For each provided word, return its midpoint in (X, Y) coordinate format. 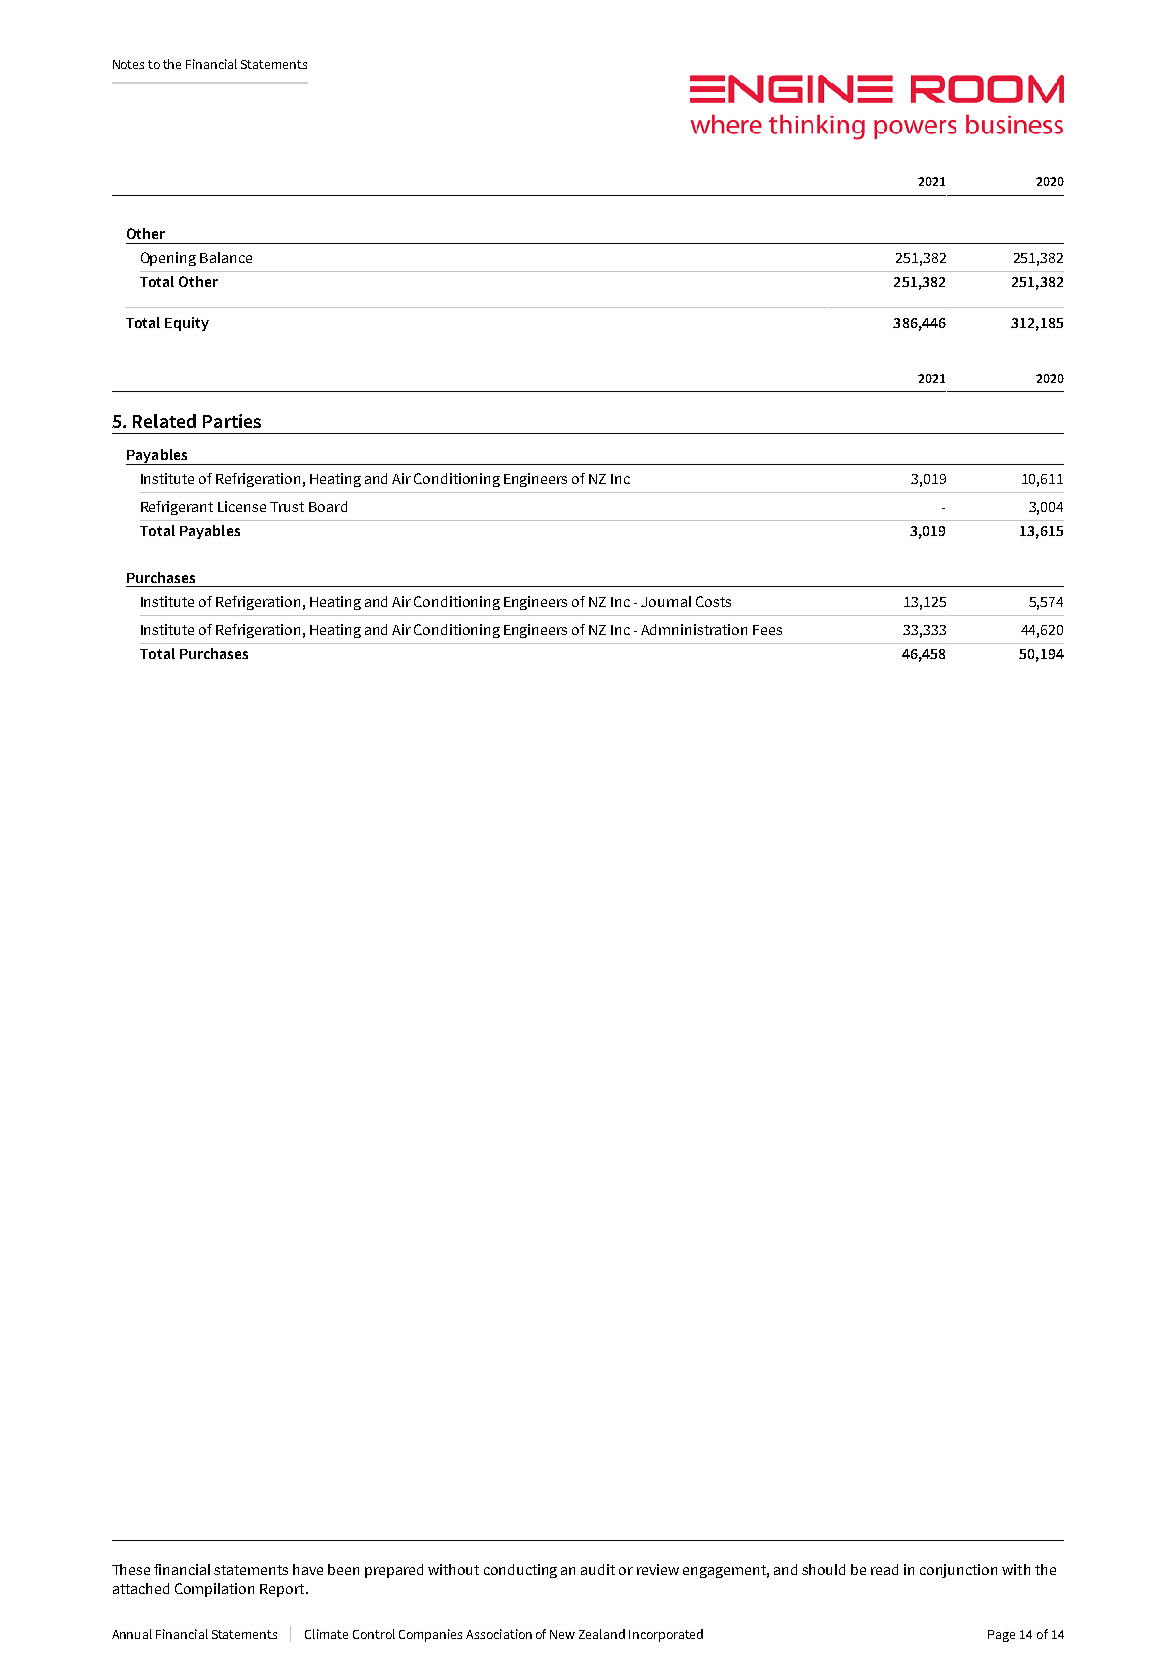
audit (598, 1569)
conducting (520, 1571)
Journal (666, 601)
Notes (128, 64)
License (242, 506)
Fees (767, 630)
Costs (713, 601)
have (308, 1569)
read (884, 1569)
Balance (226, 257)
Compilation (214, 1590)
